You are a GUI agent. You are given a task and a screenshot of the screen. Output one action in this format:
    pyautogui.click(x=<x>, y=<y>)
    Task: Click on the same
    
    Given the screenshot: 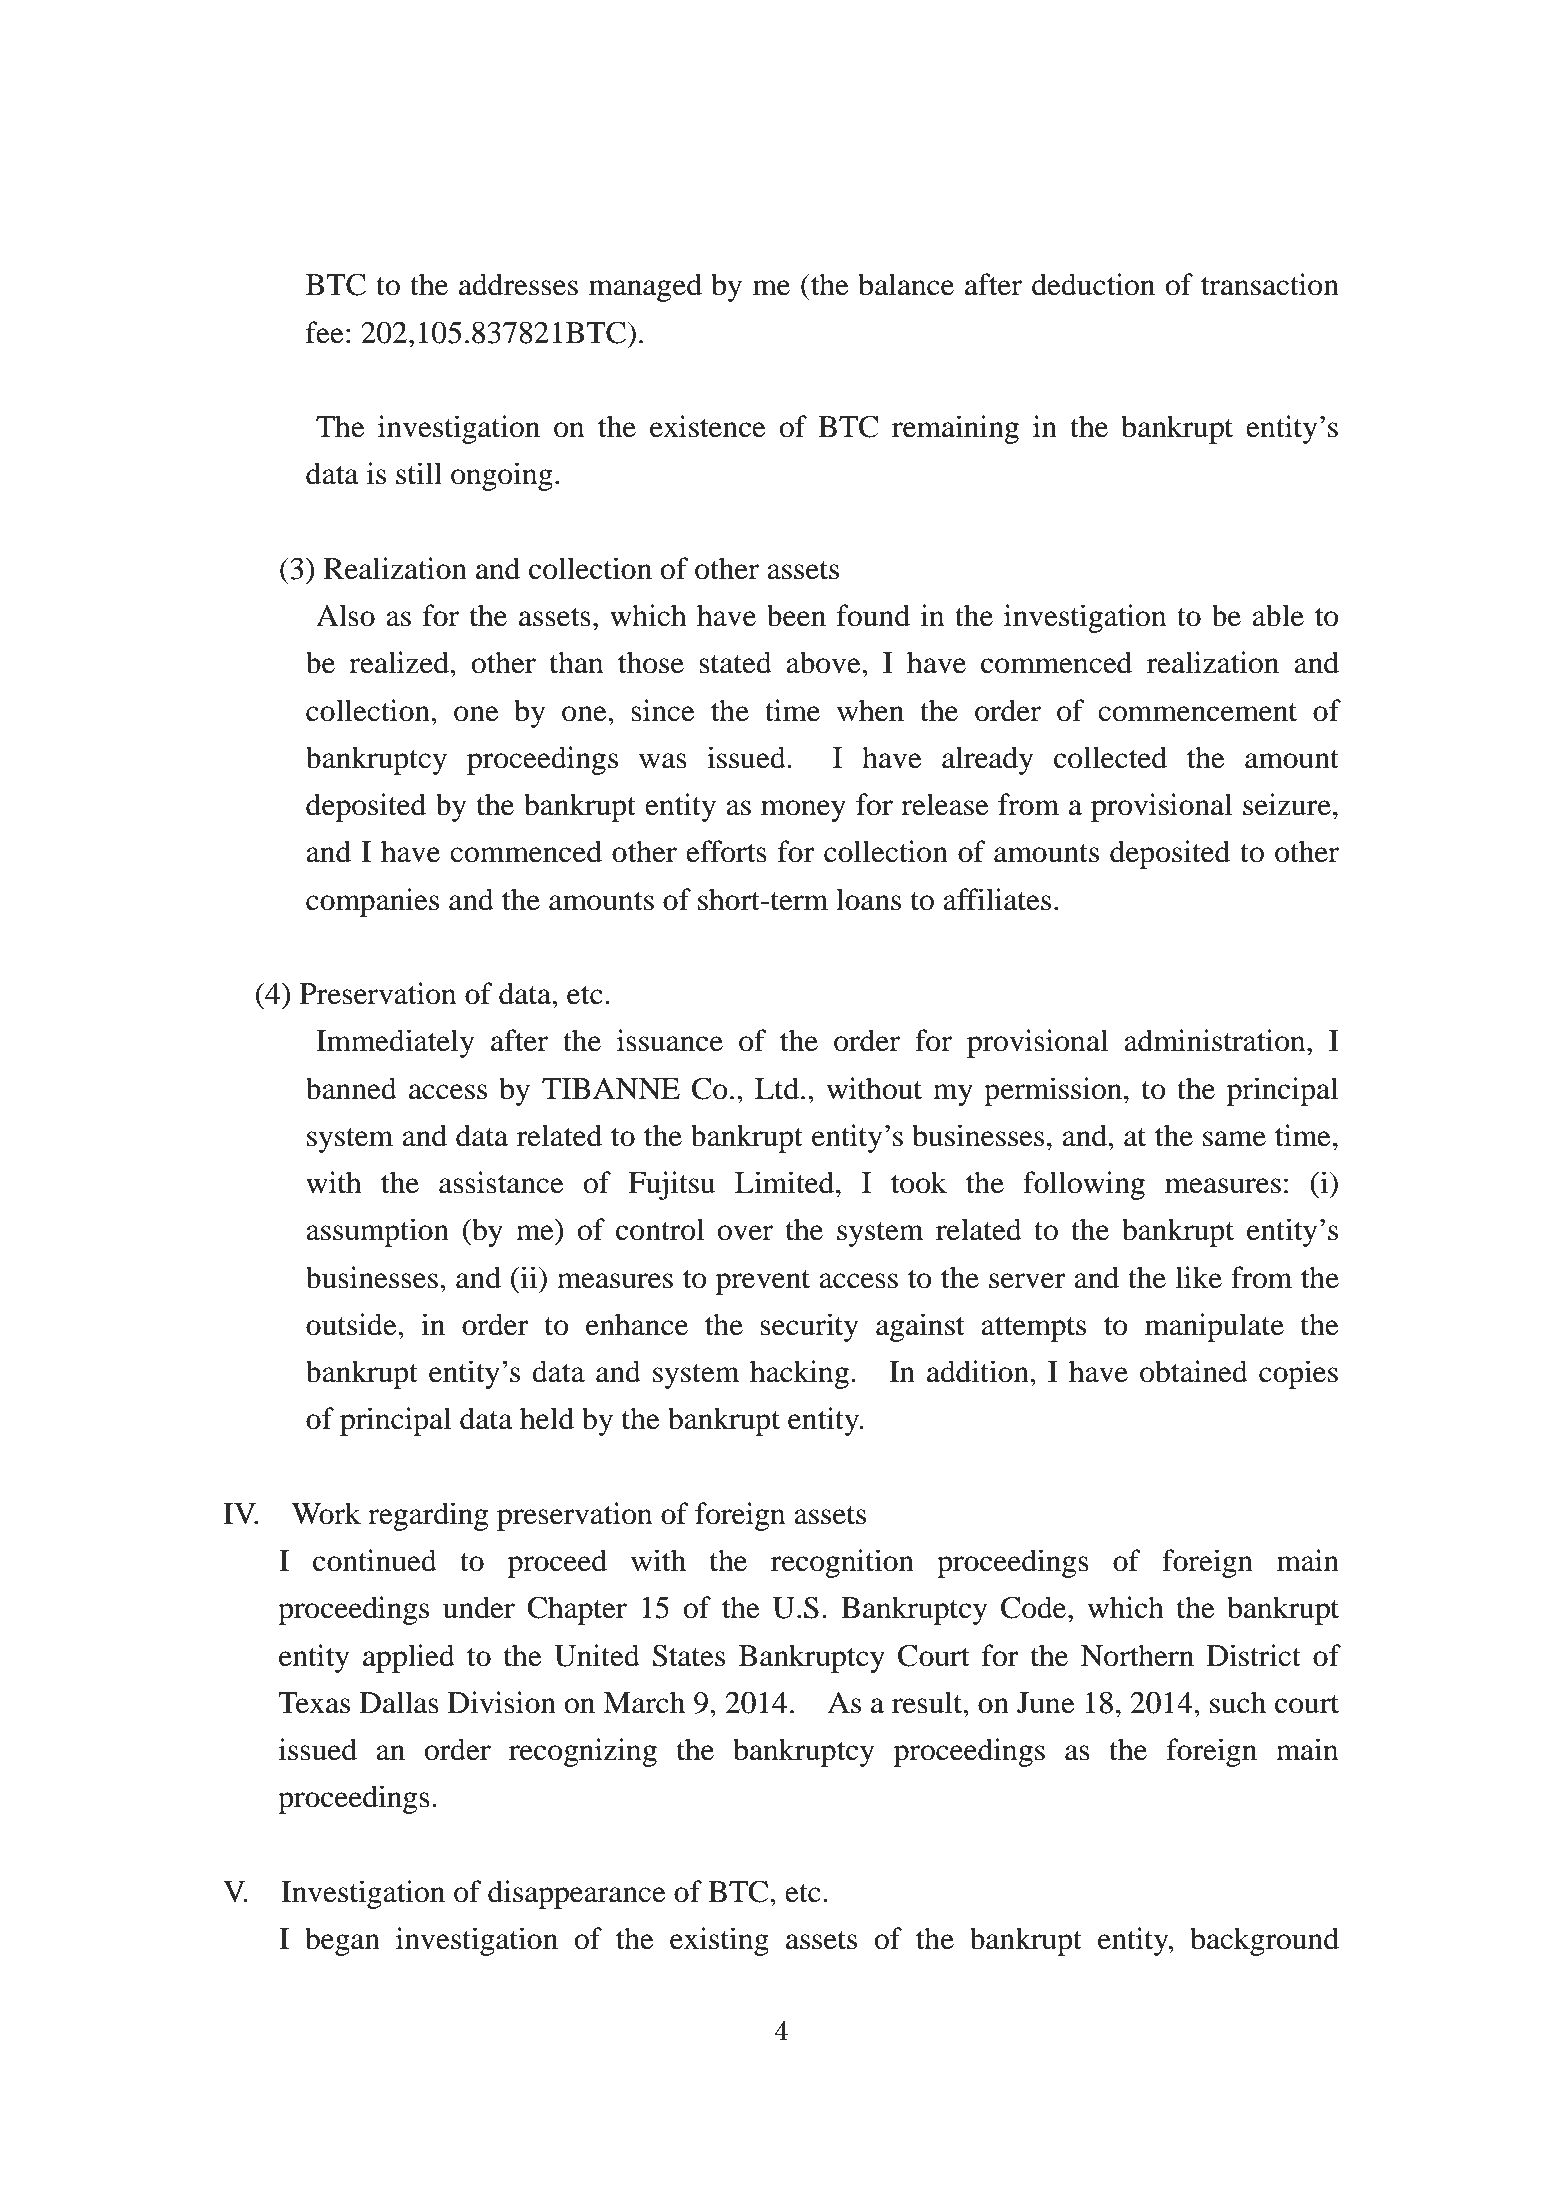 What is the action you would take?
    pyautogui.click(x=1234, y=1139)
